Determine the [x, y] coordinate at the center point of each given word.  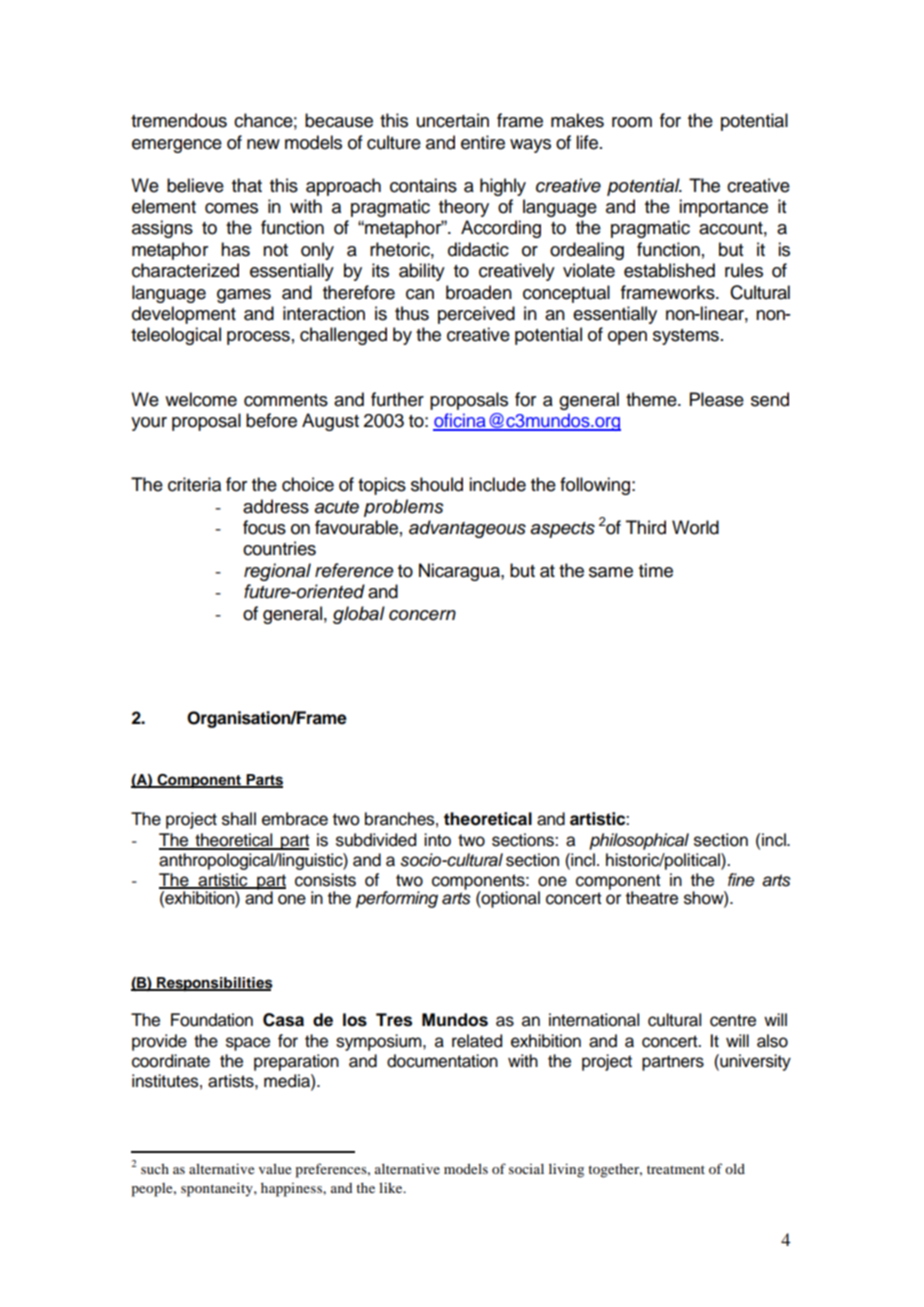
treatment [676, 1169]
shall [239, 819]
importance [723, 208]
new [263, 144]
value [275, 1168]
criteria [194, 484]
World [695, 527]
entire [483, 142]
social [526, 1169]
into [437, 840]
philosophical [639, 841]
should [437, 484]
